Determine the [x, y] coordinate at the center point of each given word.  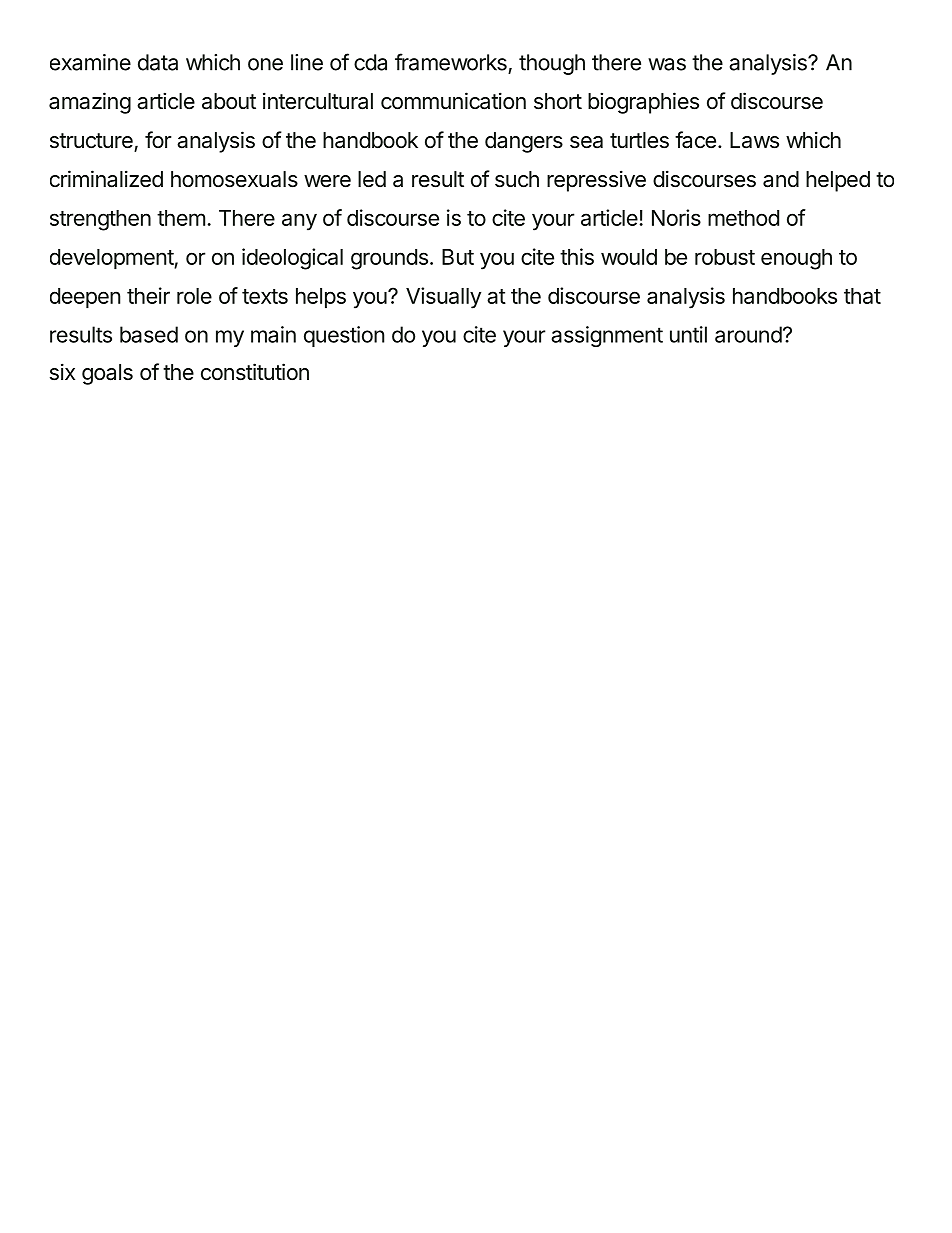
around [748, 334]
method [743, 218]
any [299, 222]
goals [107, 374]
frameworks [451, 62]
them [181, 218]
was [667, 64]
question [344, 336]
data [158, 62]
